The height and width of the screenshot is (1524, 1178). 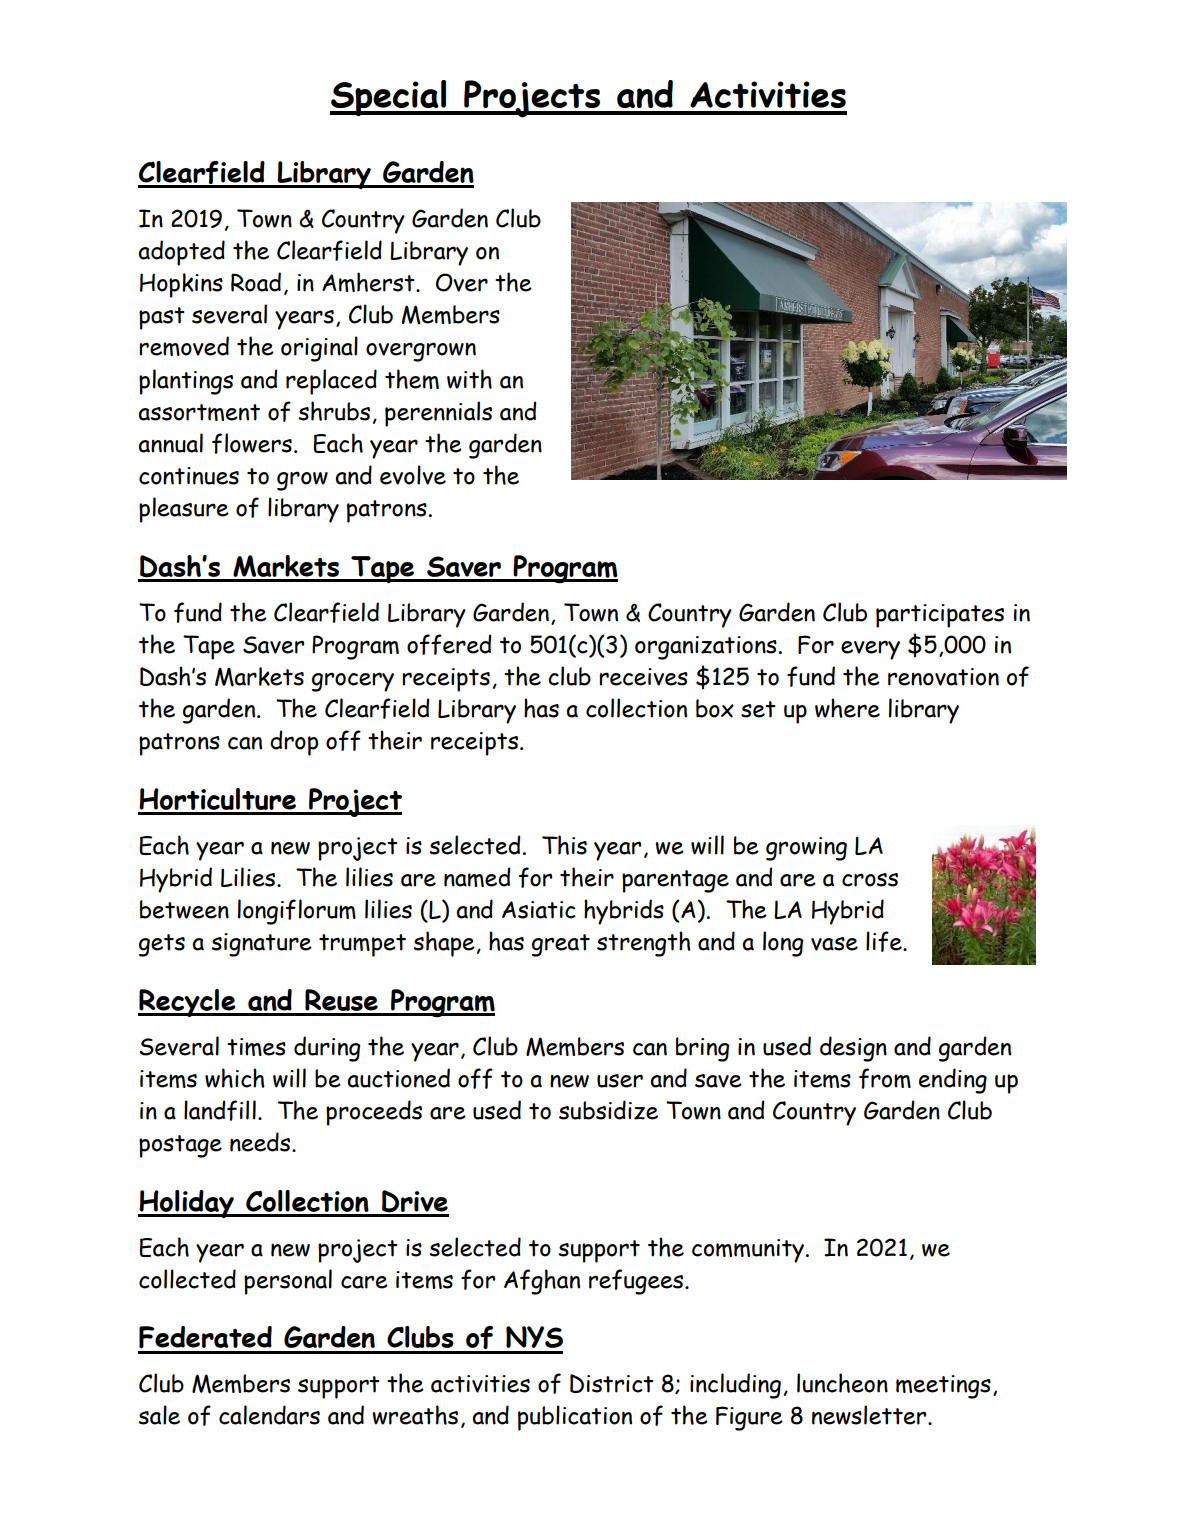 What do you see at coordinates (389, 98) in the screenshot?
I see `Special` at bounding box center [389, 98].
